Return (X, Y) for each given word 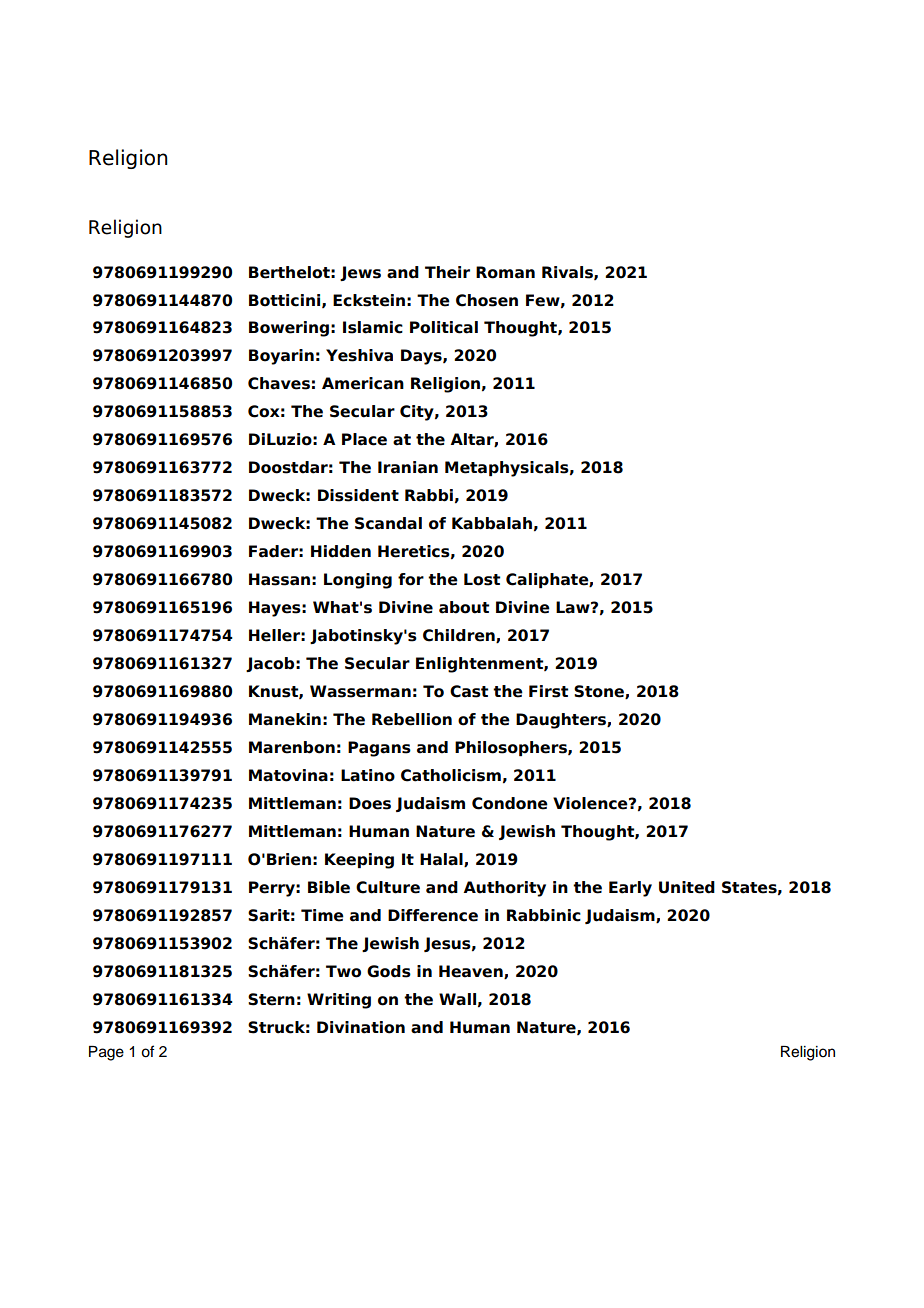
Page (106, 1053)
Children (460, 636)
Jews (360, 273)
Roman (505, 272)
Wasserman (360, 691)
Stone (600, 692)
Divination (361, 1027)
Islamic (373, 327)
